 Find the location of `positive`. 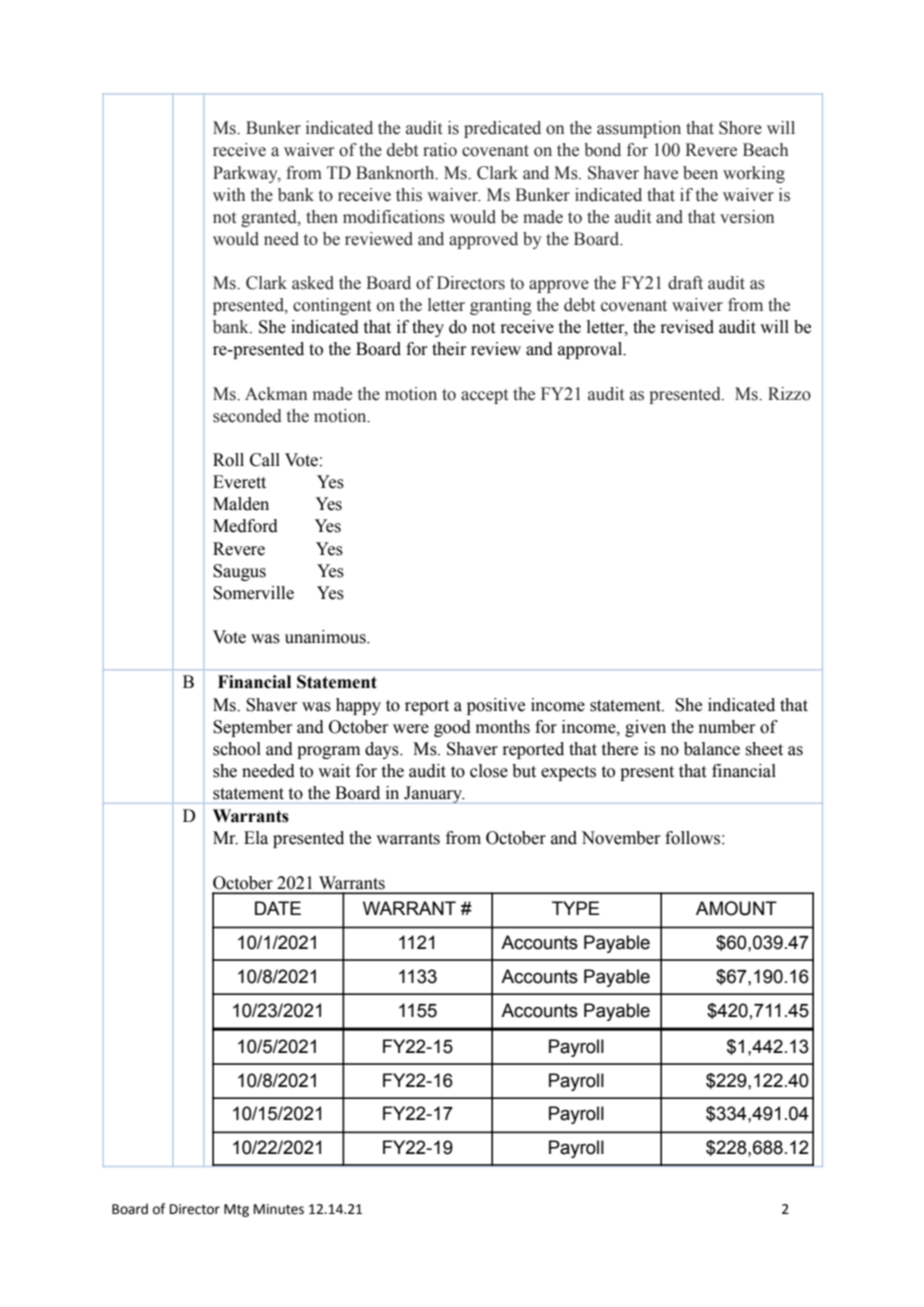

positive is located at coordinates (496, 706).
